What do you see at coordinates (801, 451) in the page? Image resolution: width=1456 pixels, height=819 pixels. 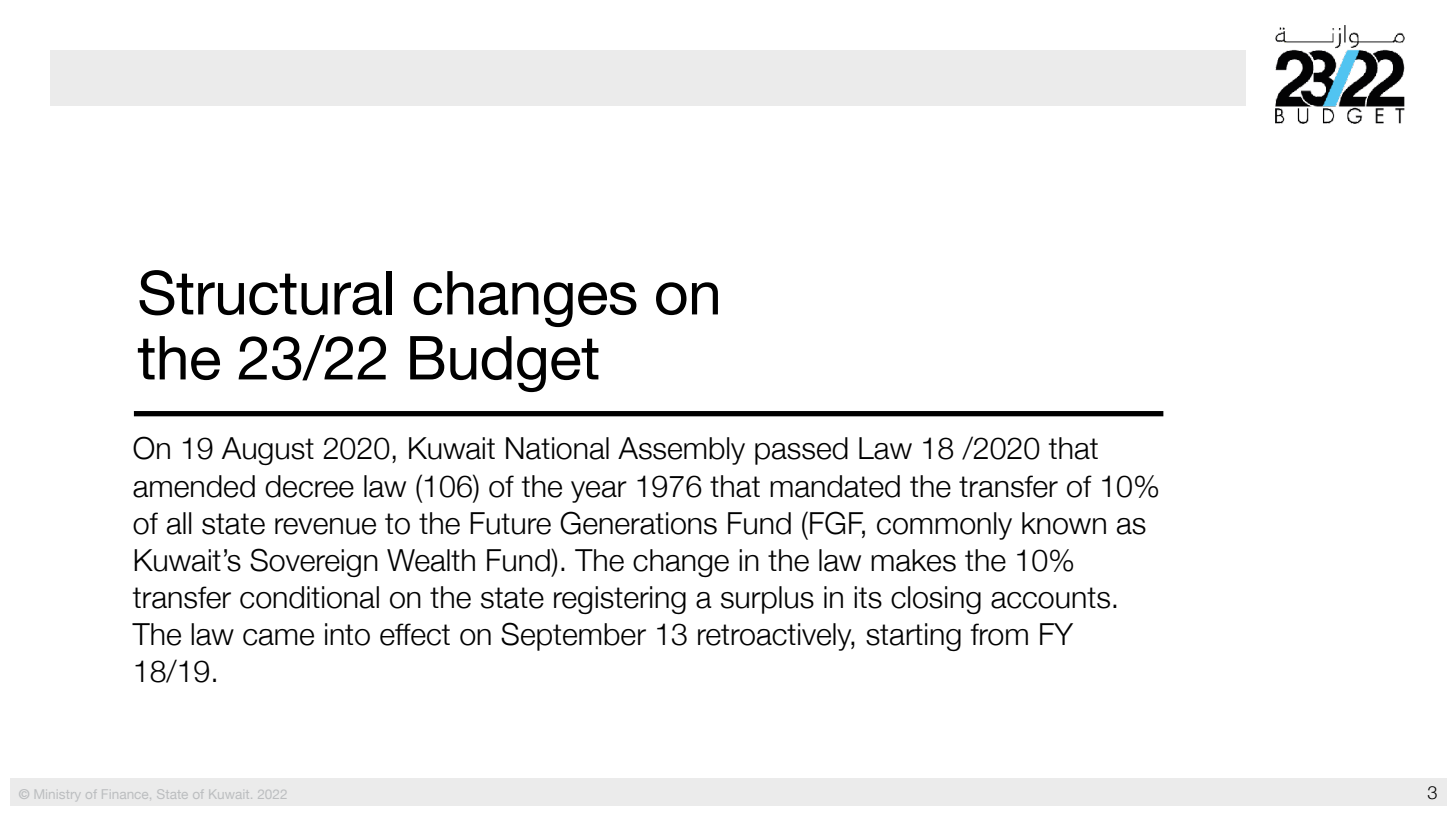 I see `passed` at bounding box center [801, 451].
